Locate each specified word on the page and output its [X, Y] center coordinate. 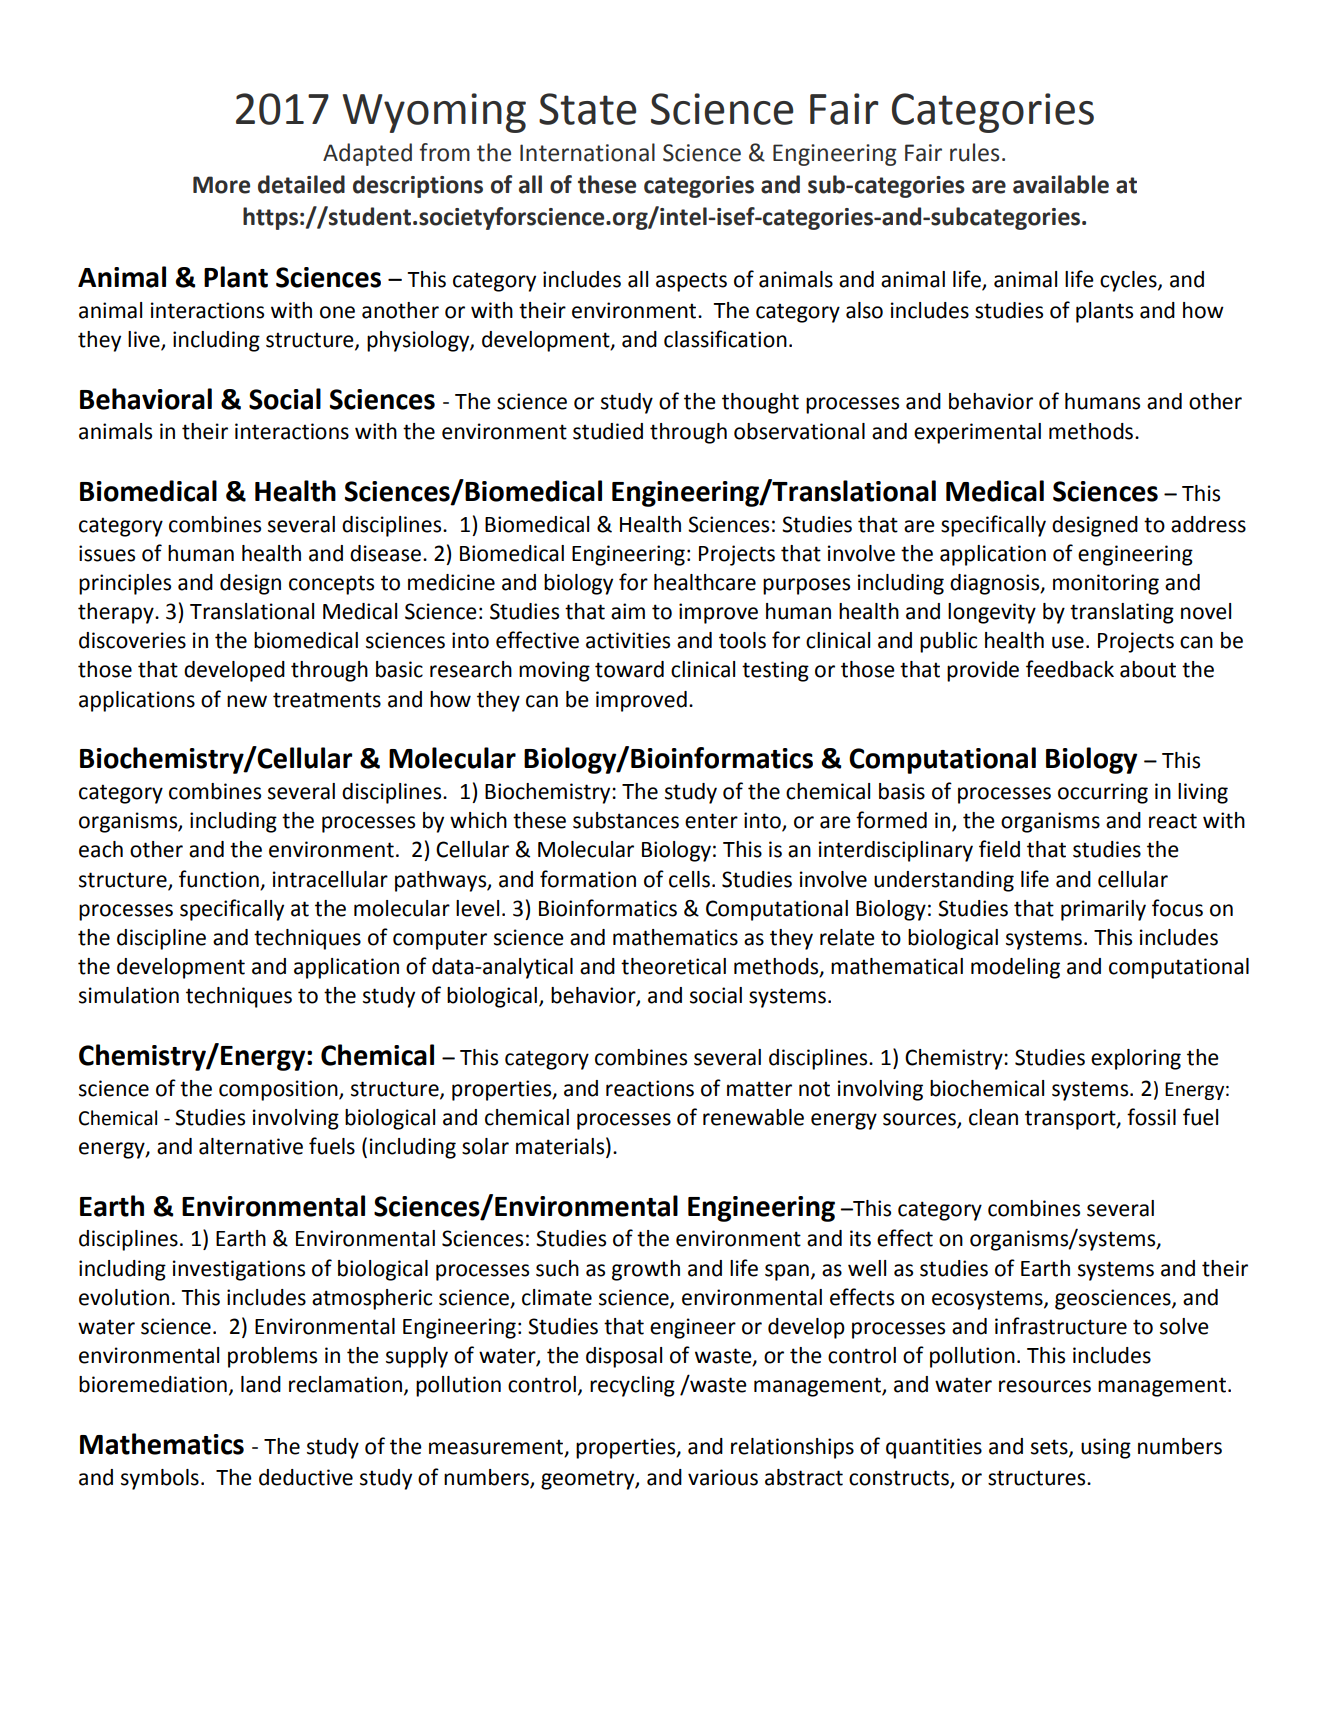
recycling [632, 1386]
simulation [129, 995]
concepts [331, 585]
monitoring [1106, 584]
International [587, 152]
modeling [1015, 968]
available [1061, 184]
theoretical [673, 966]
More [221, 185]
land [261, 1384]
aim [628, 611]
